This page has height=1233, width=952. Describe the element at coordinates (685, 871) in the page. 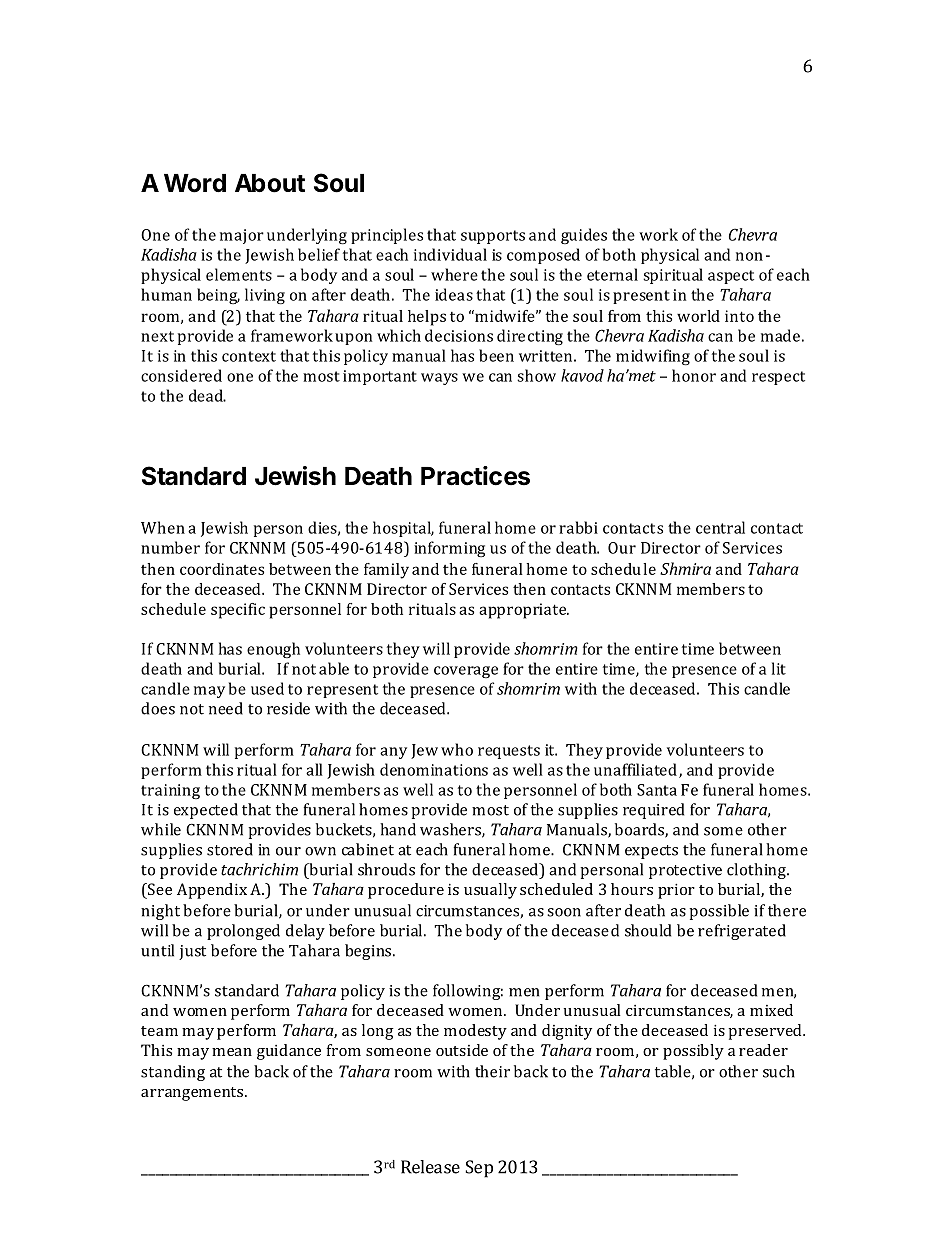

I see `protective` at that location.
